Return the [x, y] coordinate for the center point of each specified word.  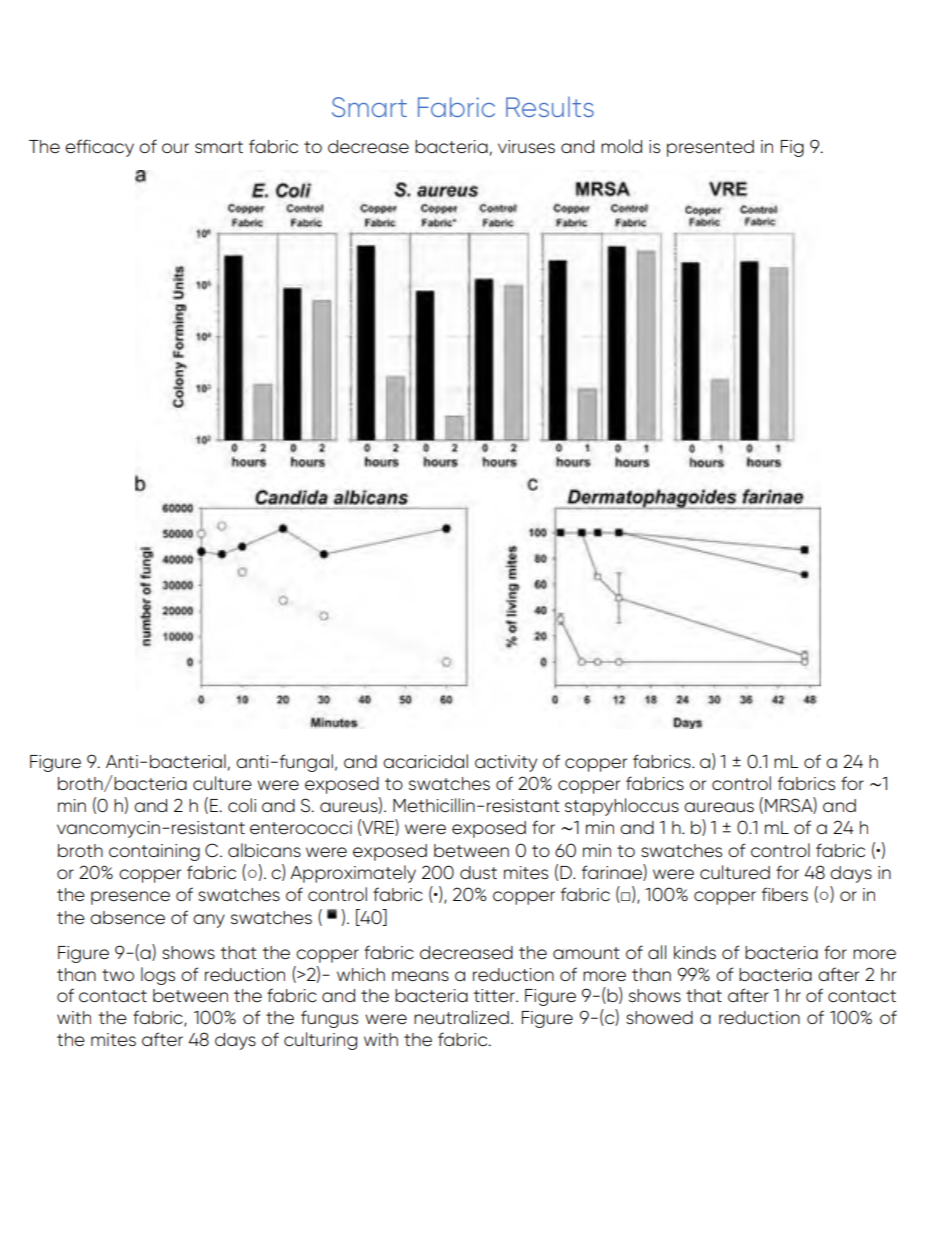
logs [158, 976]
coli [242, 805]
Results [550, 107]
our [175, 148]
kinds [695, 952]
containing [154, 852]
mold [621, 146]
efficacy [99, 148]
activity [506, 763]
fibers [785, 894]
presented [710, 148]
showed [659, 1018]
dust [478, 873]
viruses [526, 147]
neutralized [461, 1017]
